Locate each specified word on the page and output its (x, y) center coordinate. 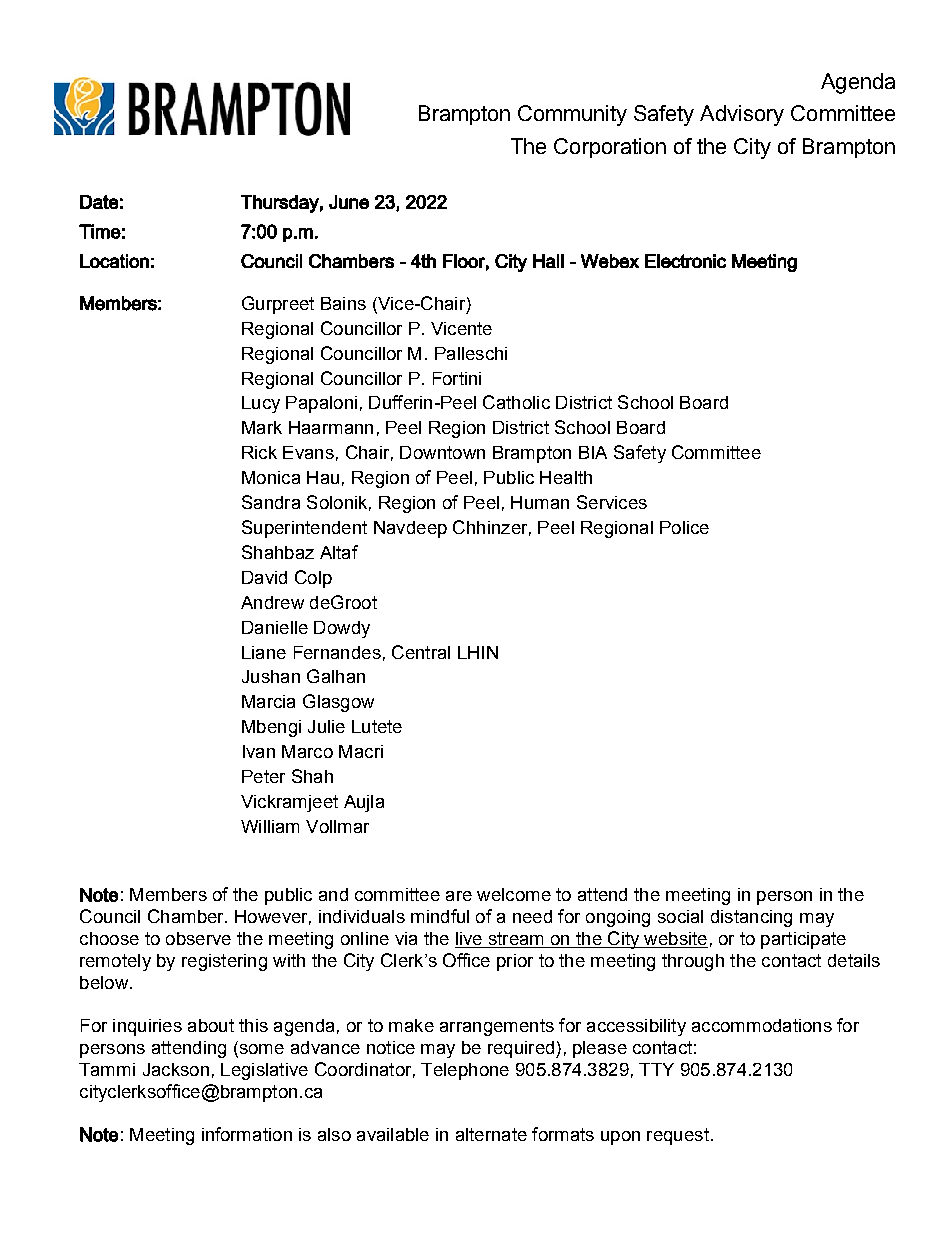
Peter (263, 776)
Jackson (176, 1069)
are (459, 896)
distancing (751, 918)
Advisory (742, 115)
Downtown (442, 452)
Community (572, 115)
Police (684, 527)
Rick (259, 452)
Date (99, 202)
